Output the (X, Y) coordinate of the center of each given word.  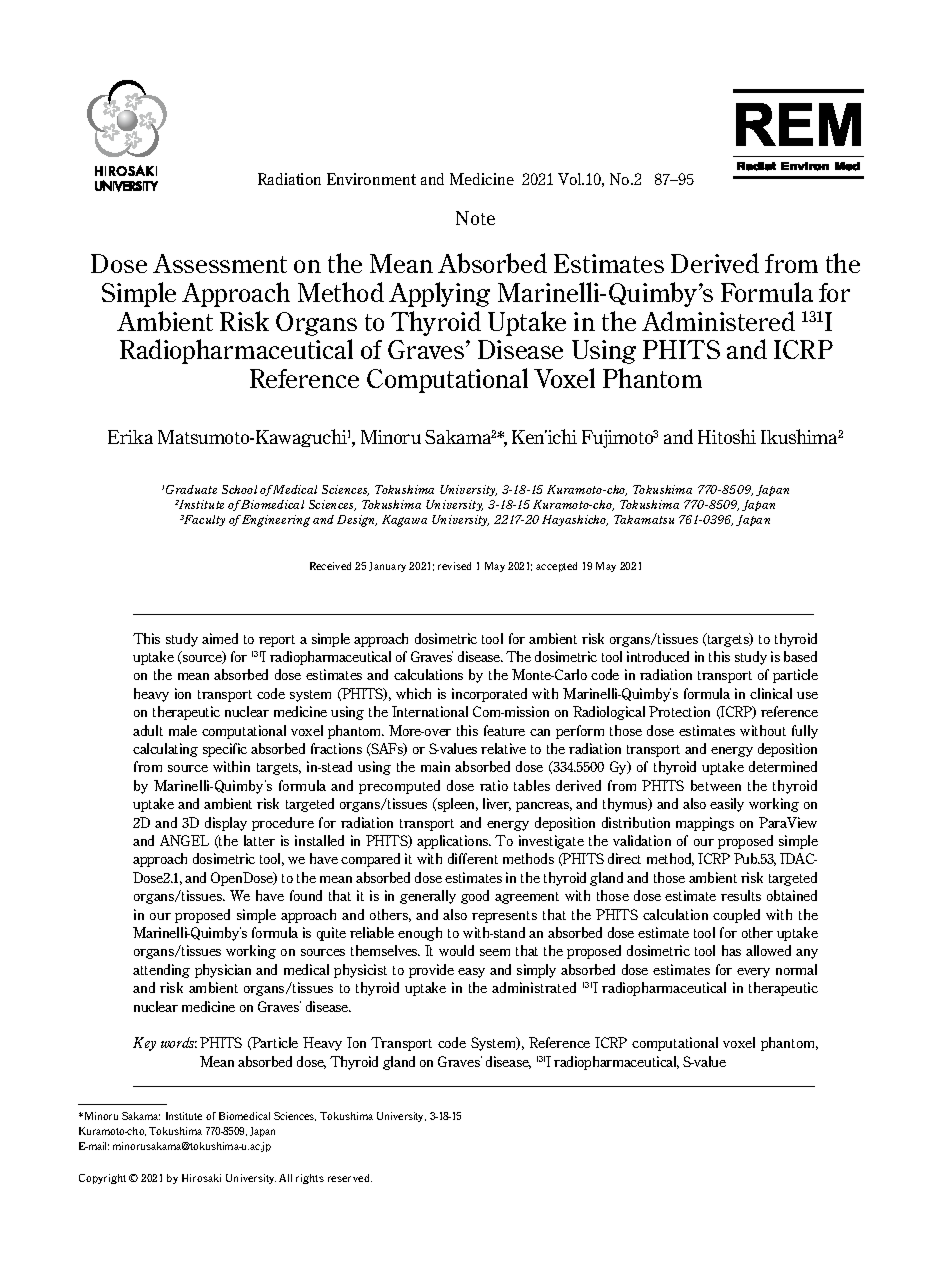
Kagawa (404, 521)
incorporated (489, 695)
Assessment (220, 263)
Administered (718, 321)
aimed (220, 638)
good (475, 897)
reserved (350, 1178)
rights (310, 1179)
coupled (736, 916)
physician (223, 971)
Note (475, 218)
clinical (771, 693)
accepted (556, 567)
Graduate (191, 489)
